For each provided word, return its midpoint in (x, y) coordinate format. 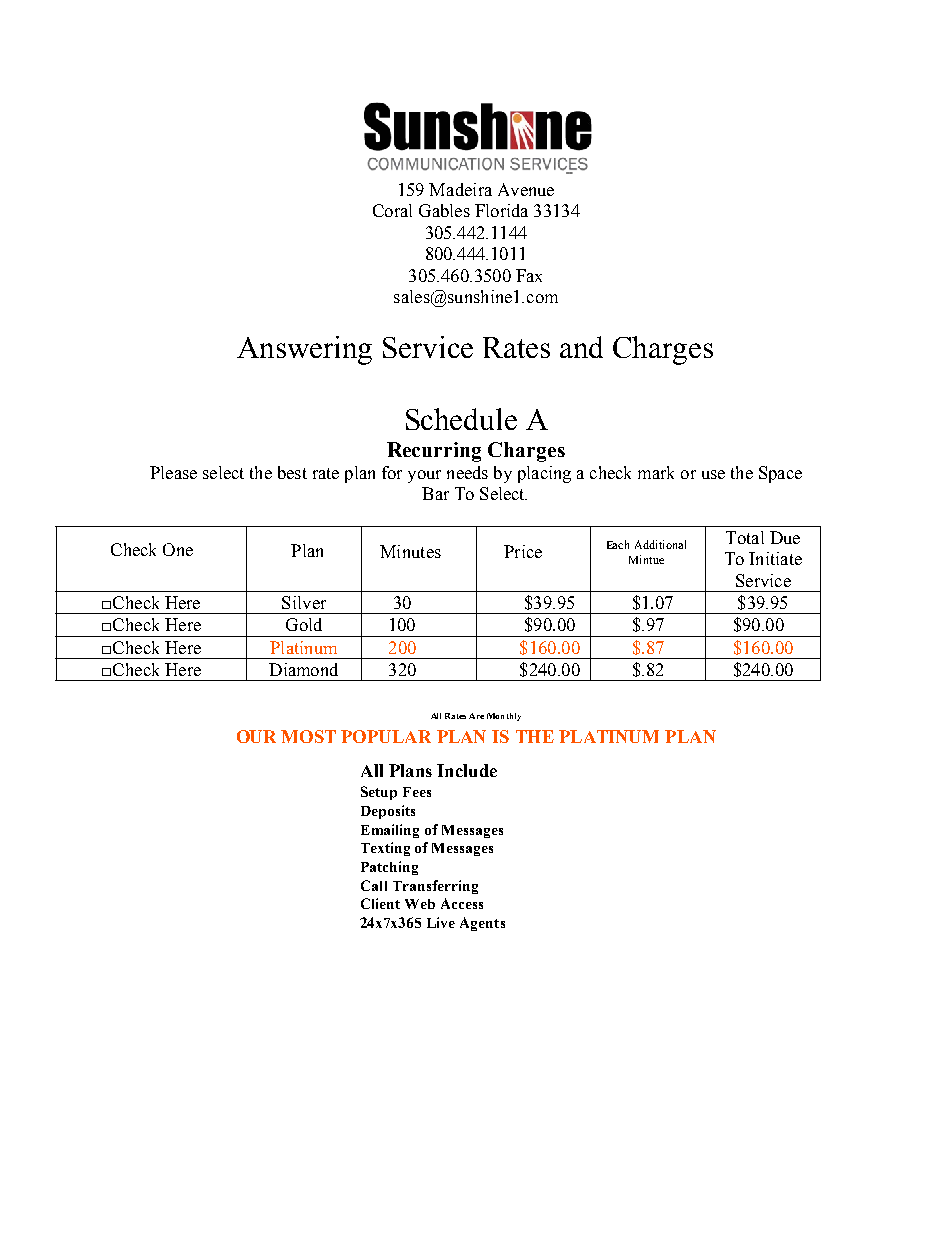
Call (374, 885)
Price (523, 551)
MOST (308, 736)
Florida (501, 210)
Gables (444, 210)
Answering (304, 350)
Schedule (461, 419)
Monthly (504, 717)
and (581, 347)
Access (462, 903)
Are (476, 716)
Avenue (526, 189)
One (178, 549)
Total (745, 537)
